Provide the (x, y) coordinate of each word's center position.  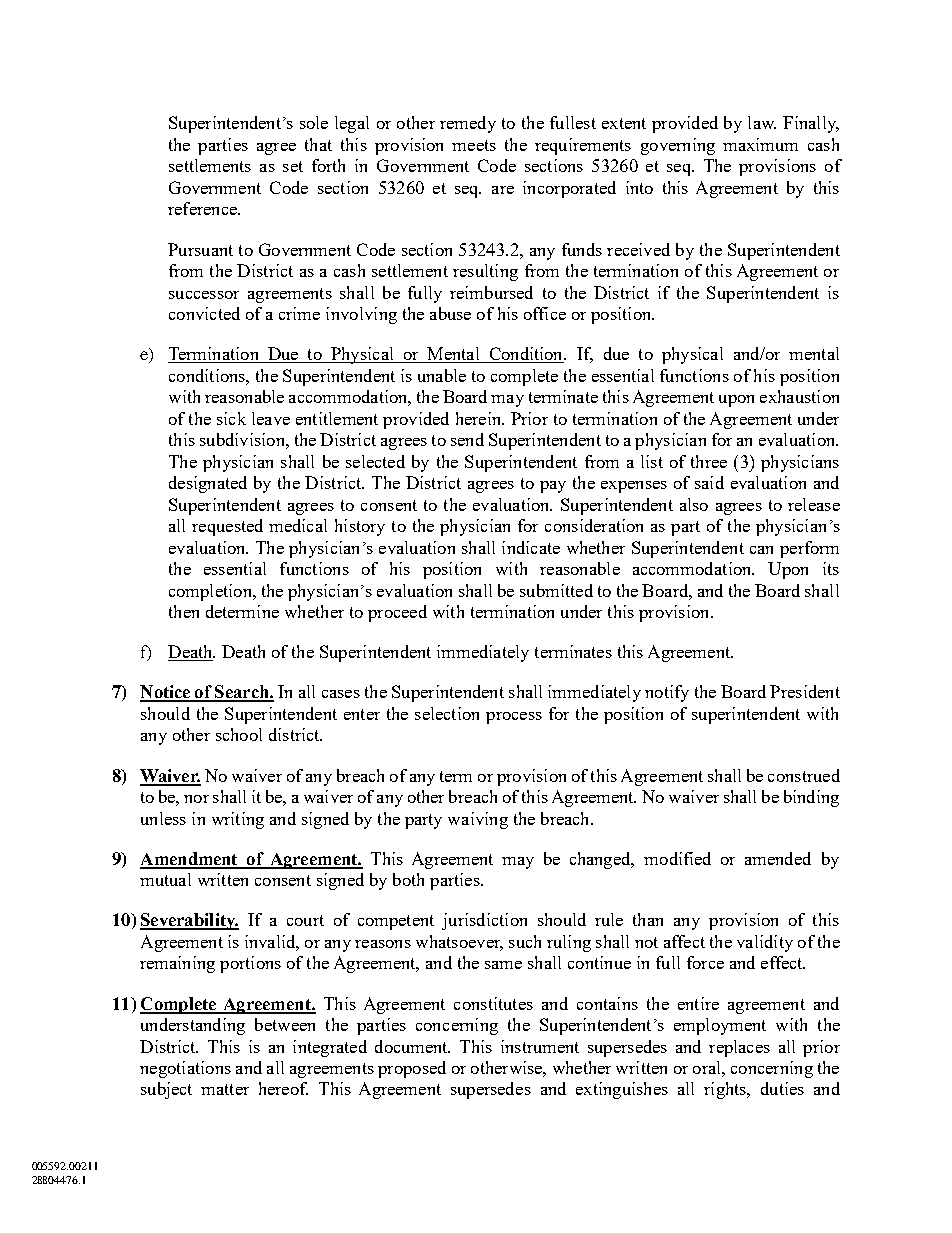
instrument (540, 1046)
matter (225, 1089)
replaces (739, 1048)
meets (474, 145)
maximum (760, 144)
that (318, 144)
